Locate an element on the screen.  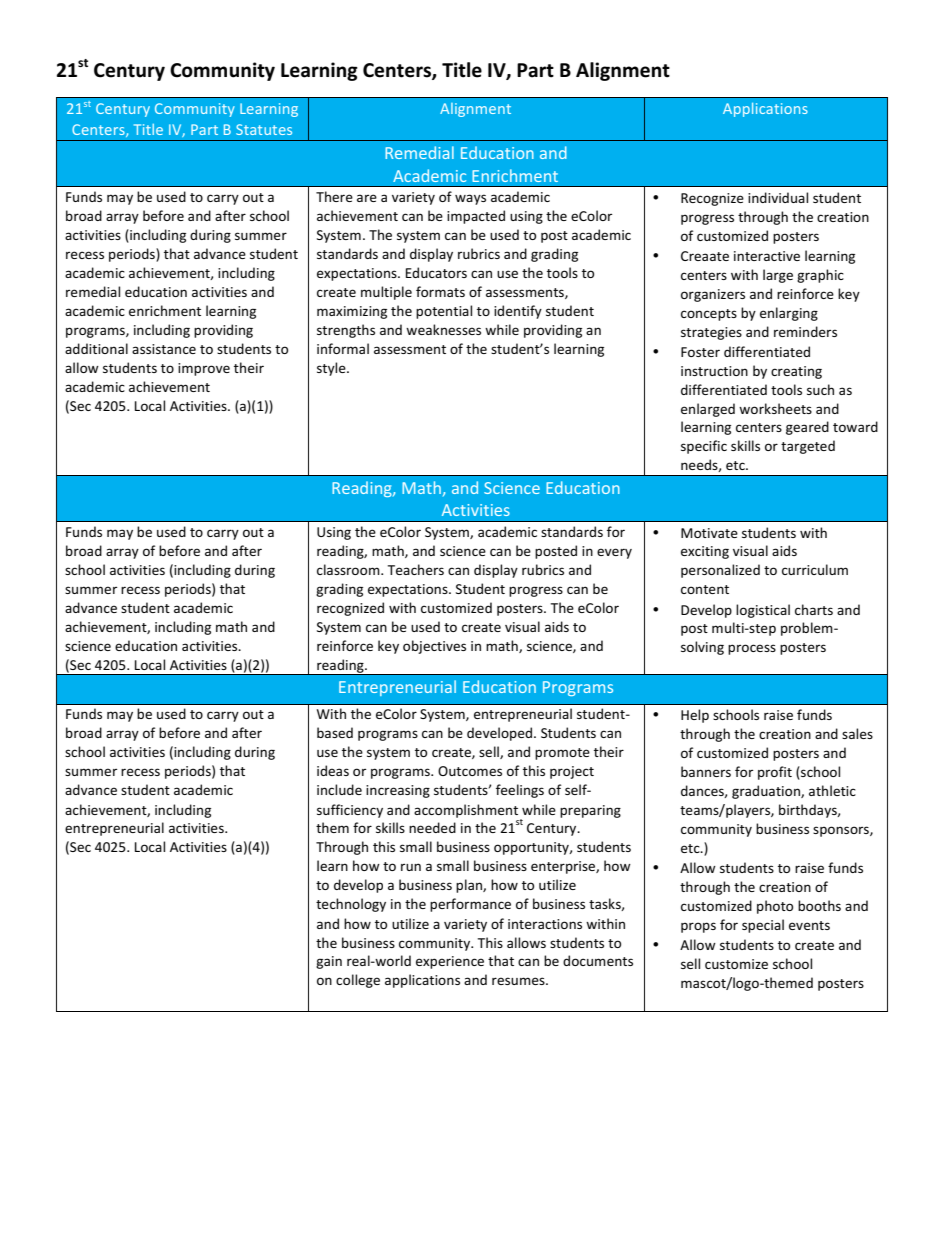
special is located at coordinates (763, 926).
